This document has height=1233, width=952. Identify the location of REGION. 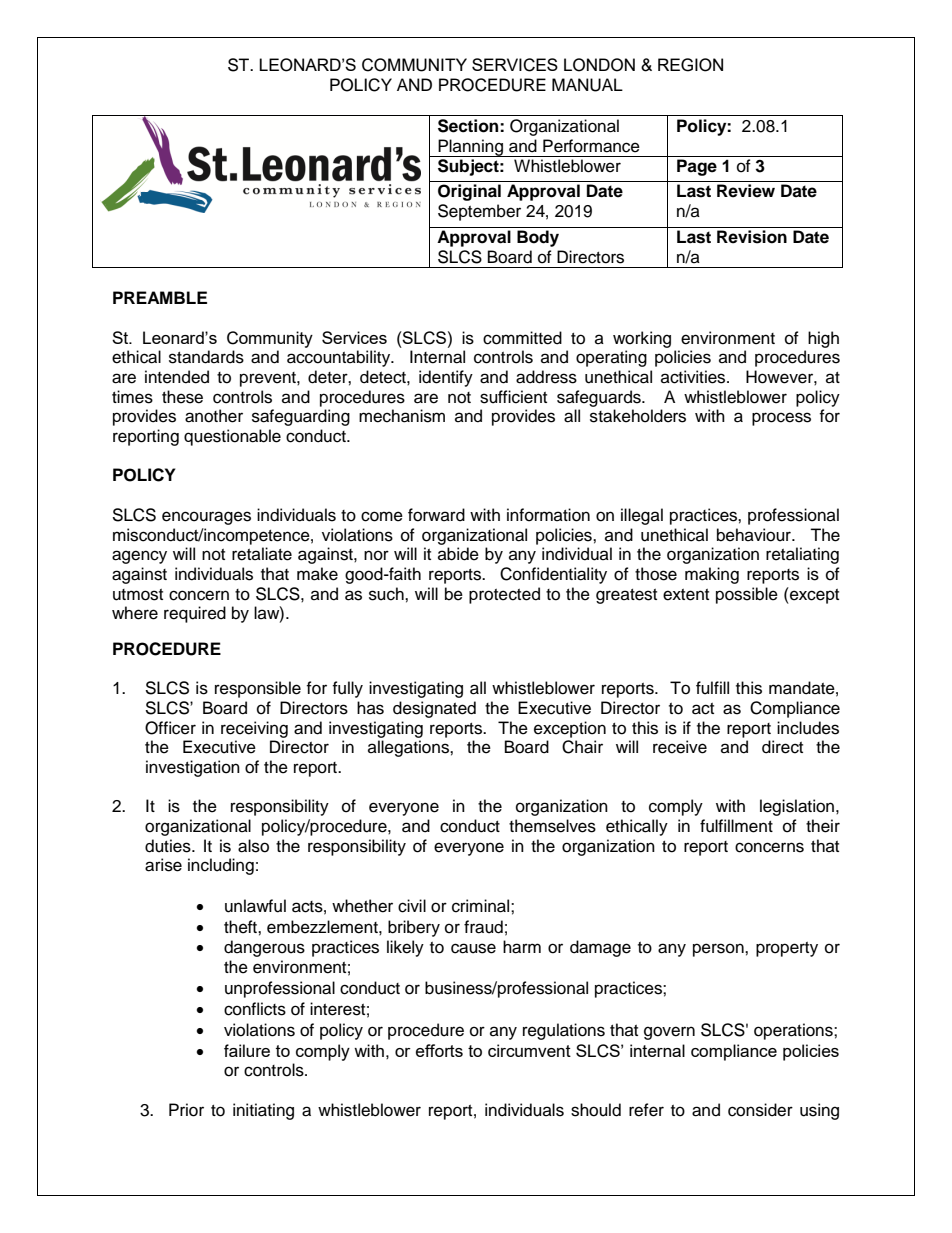
(690, 65).
